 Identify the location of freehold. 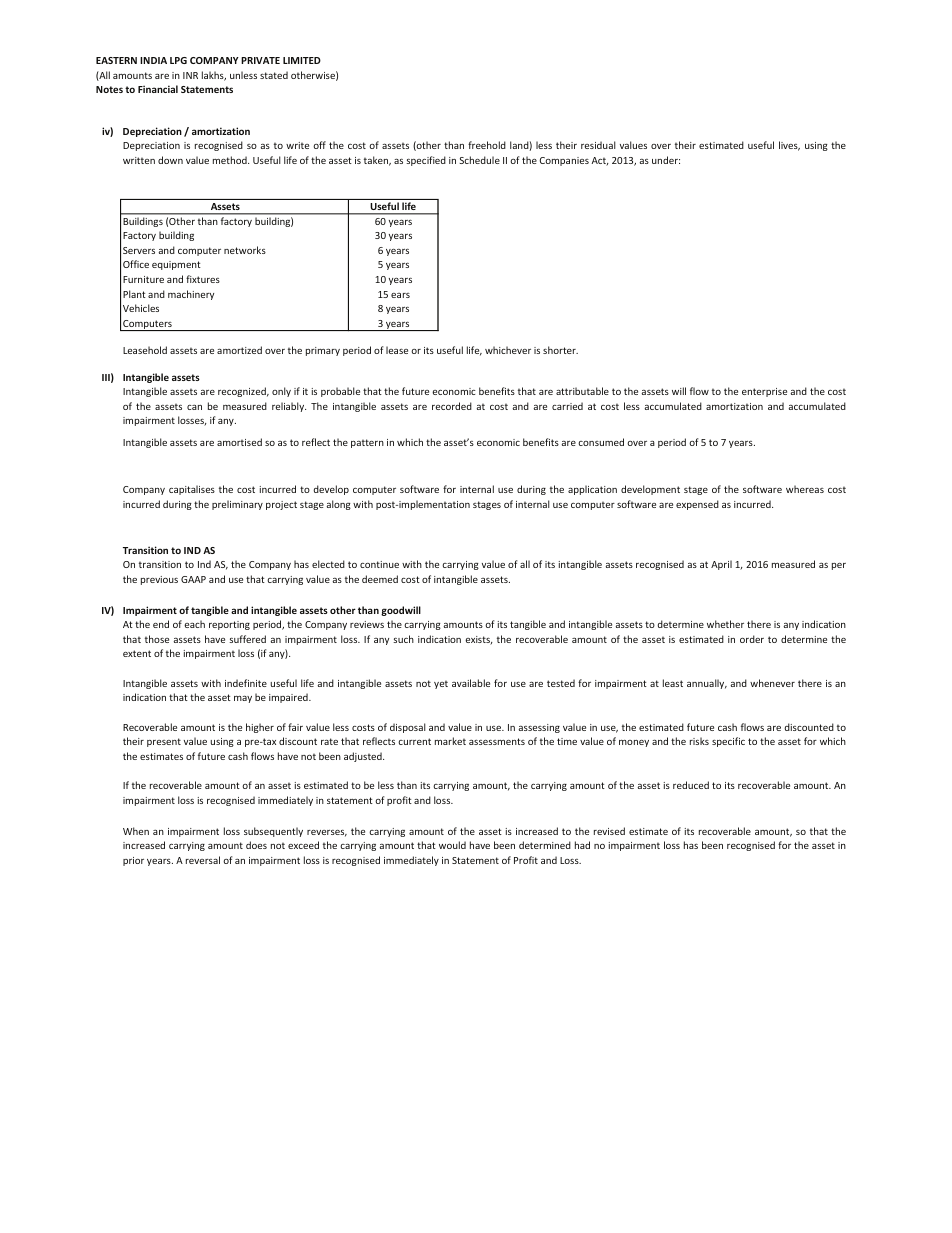
(487, 145).
